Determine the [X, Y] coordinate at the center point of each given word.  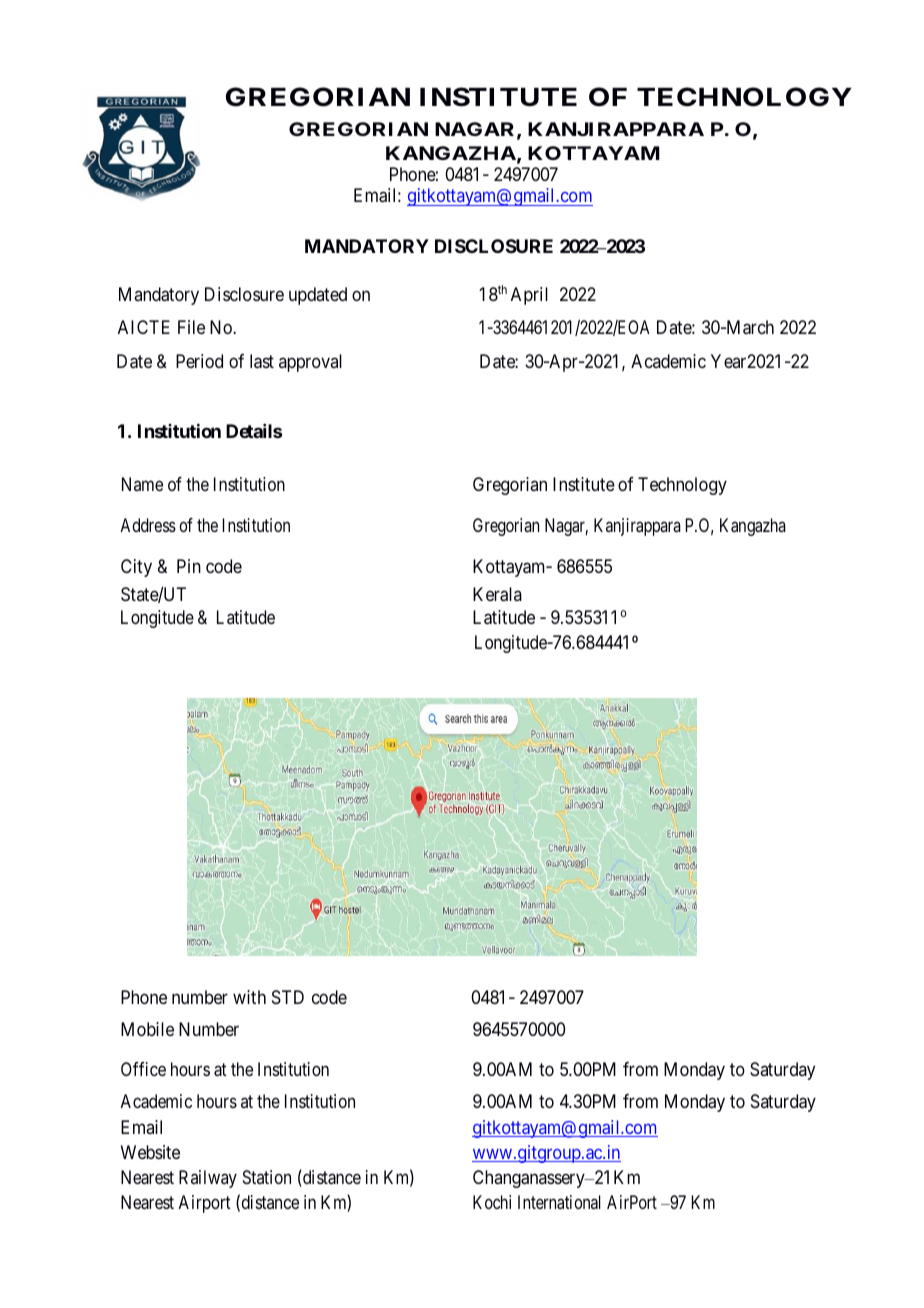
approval [310, 363]
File [191, 327]
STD [288, 997]
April [529, 296]
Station [267, 1177]
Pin [189, 566]
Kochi [492, 1202]
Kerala [497, 594]
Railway [208, 1179]
